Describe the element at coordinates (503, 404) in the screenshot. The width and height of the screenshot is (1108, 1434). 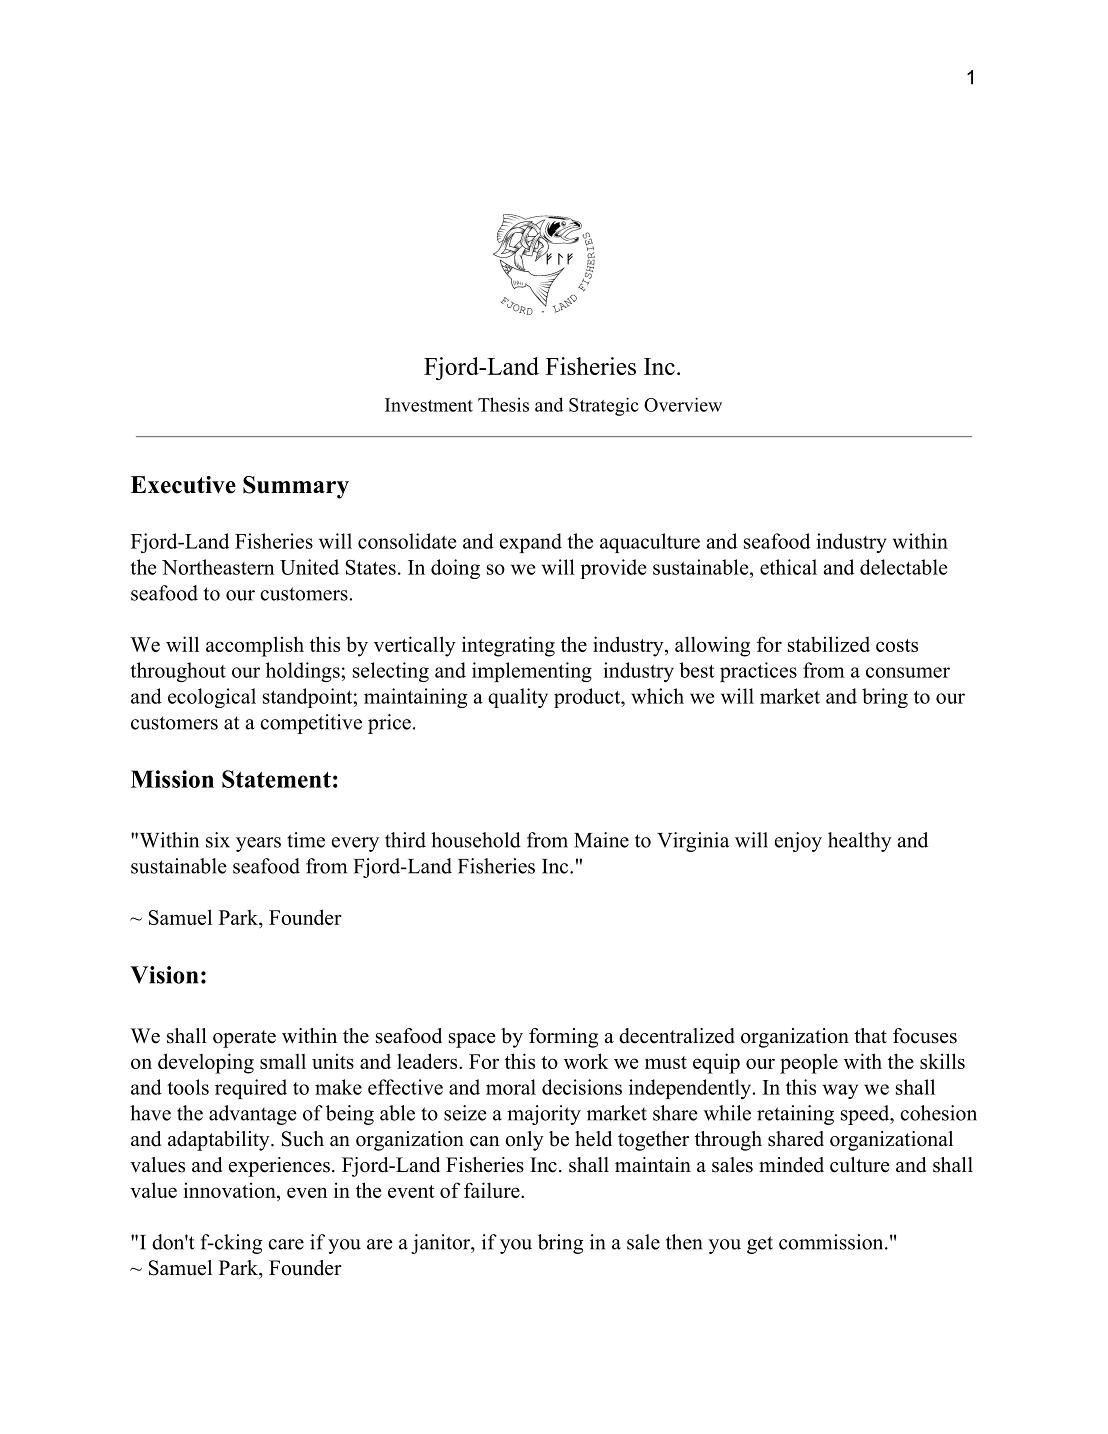
I see `Thesis` at that location.
